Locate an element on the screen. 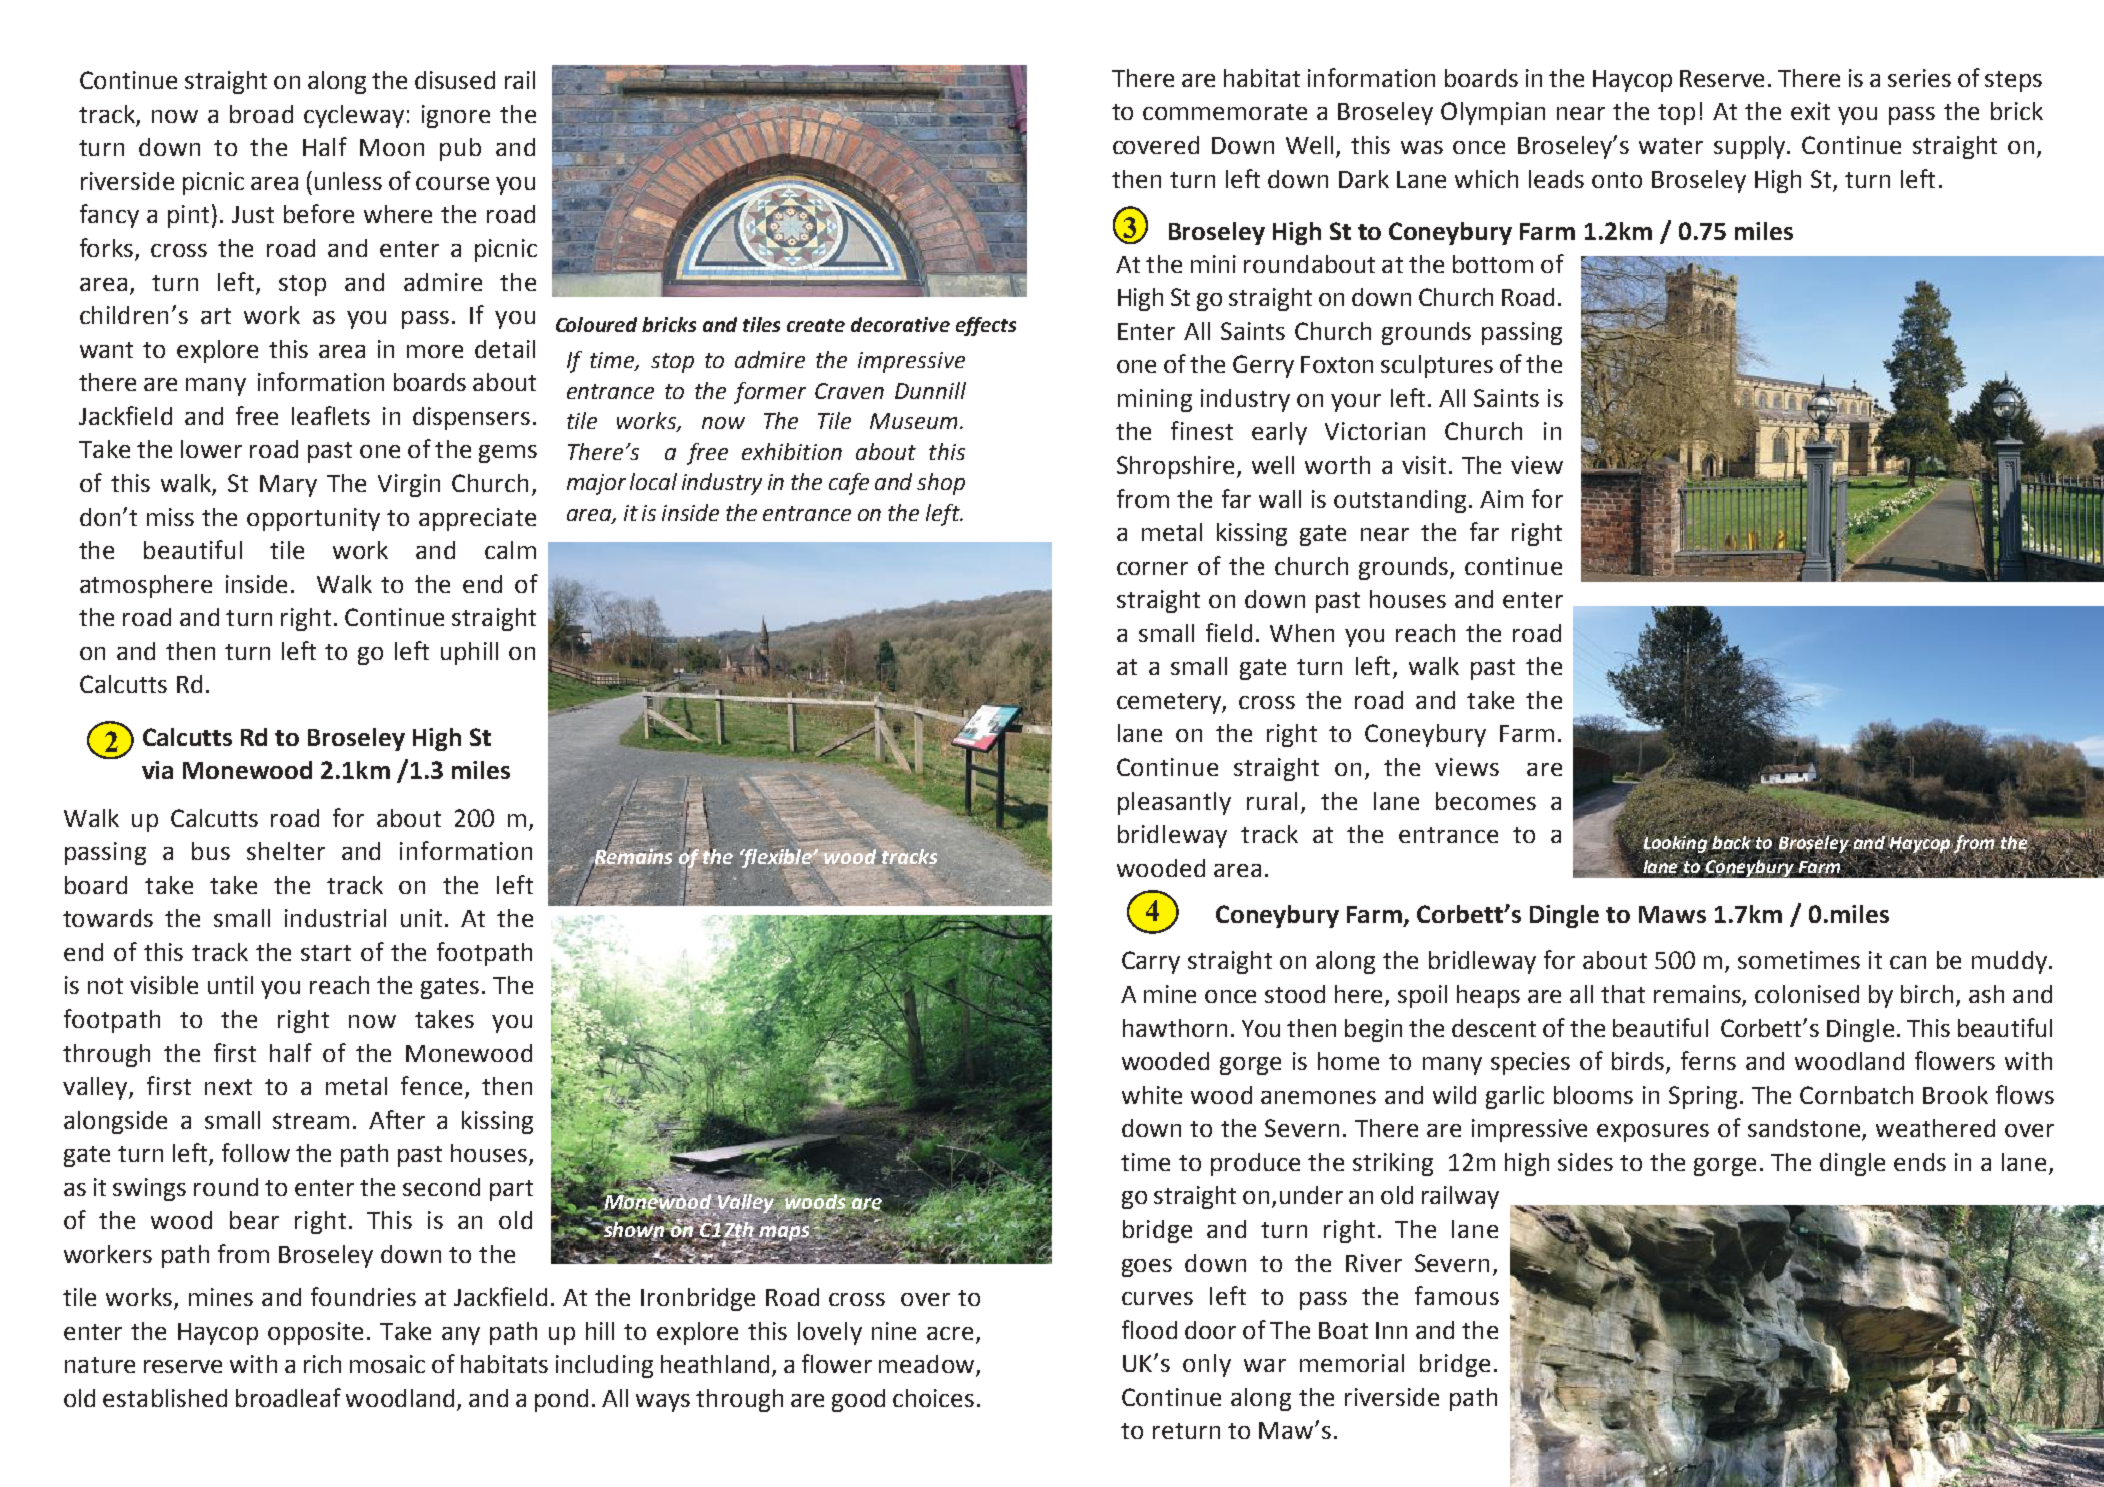  Moon is located at coordinates (392, 147).
